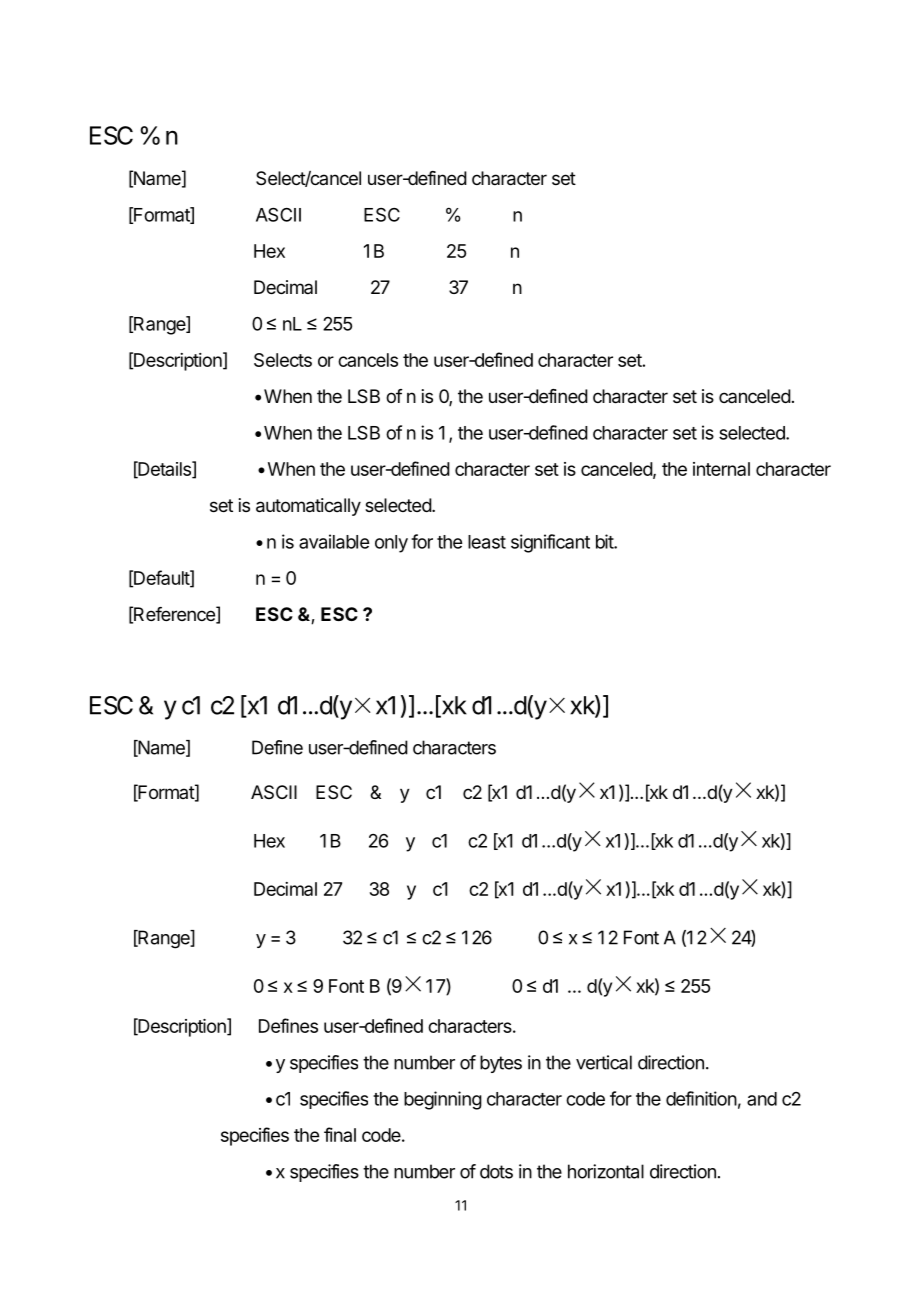  Describe the element at coordinates (501, 1064) in the image. I see `bytes` at that location.
